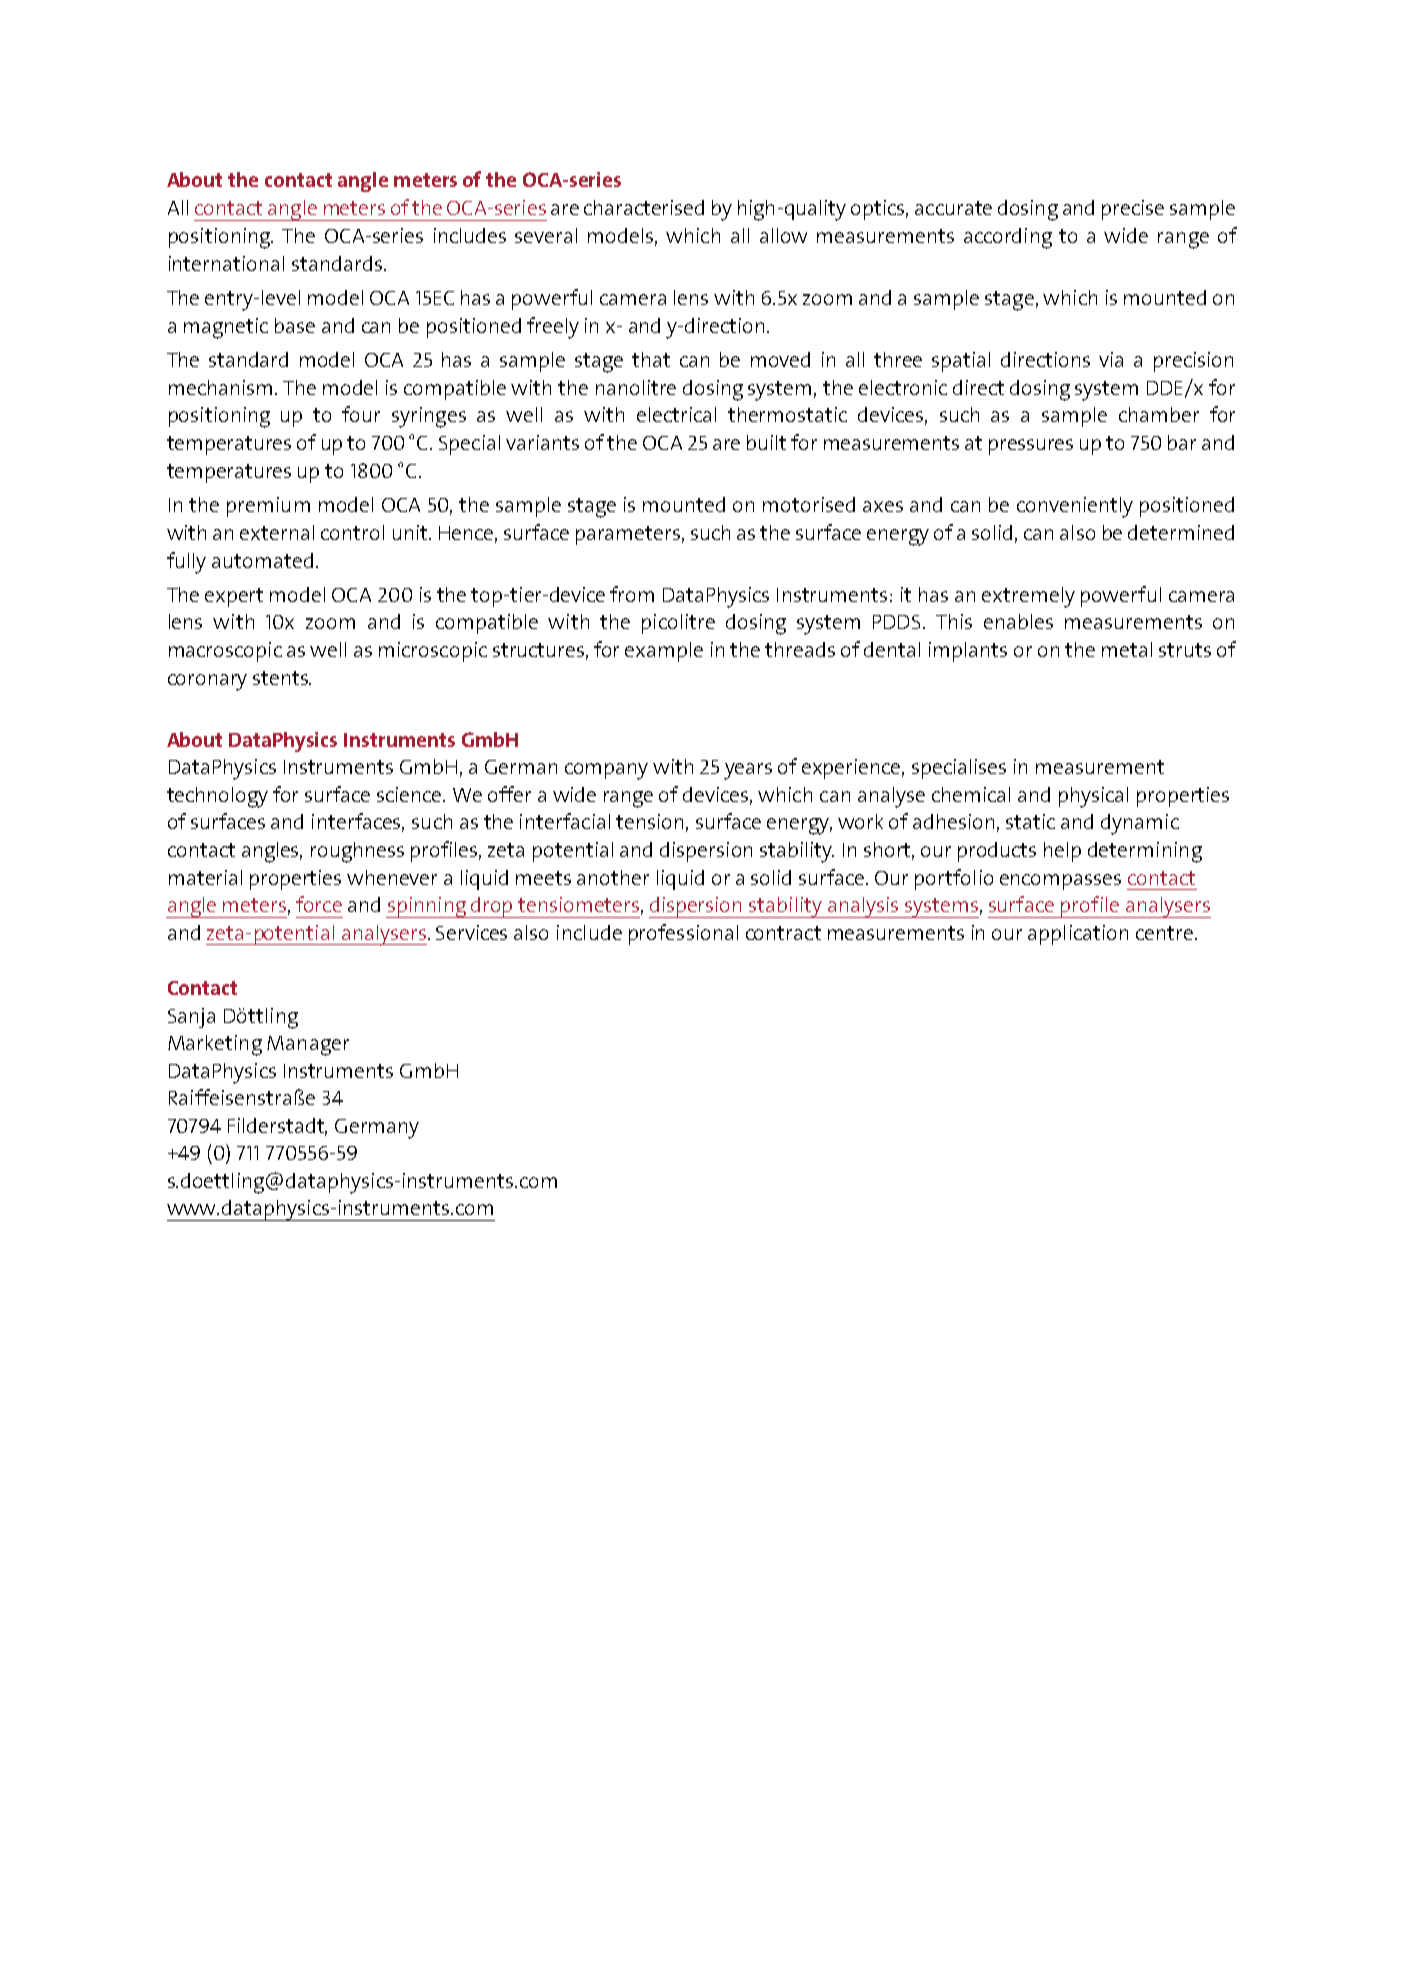  What do you see at coordinates (1075, 507) in the screenshot?
I see `conveniently` at bounding box center [1075, 507].
